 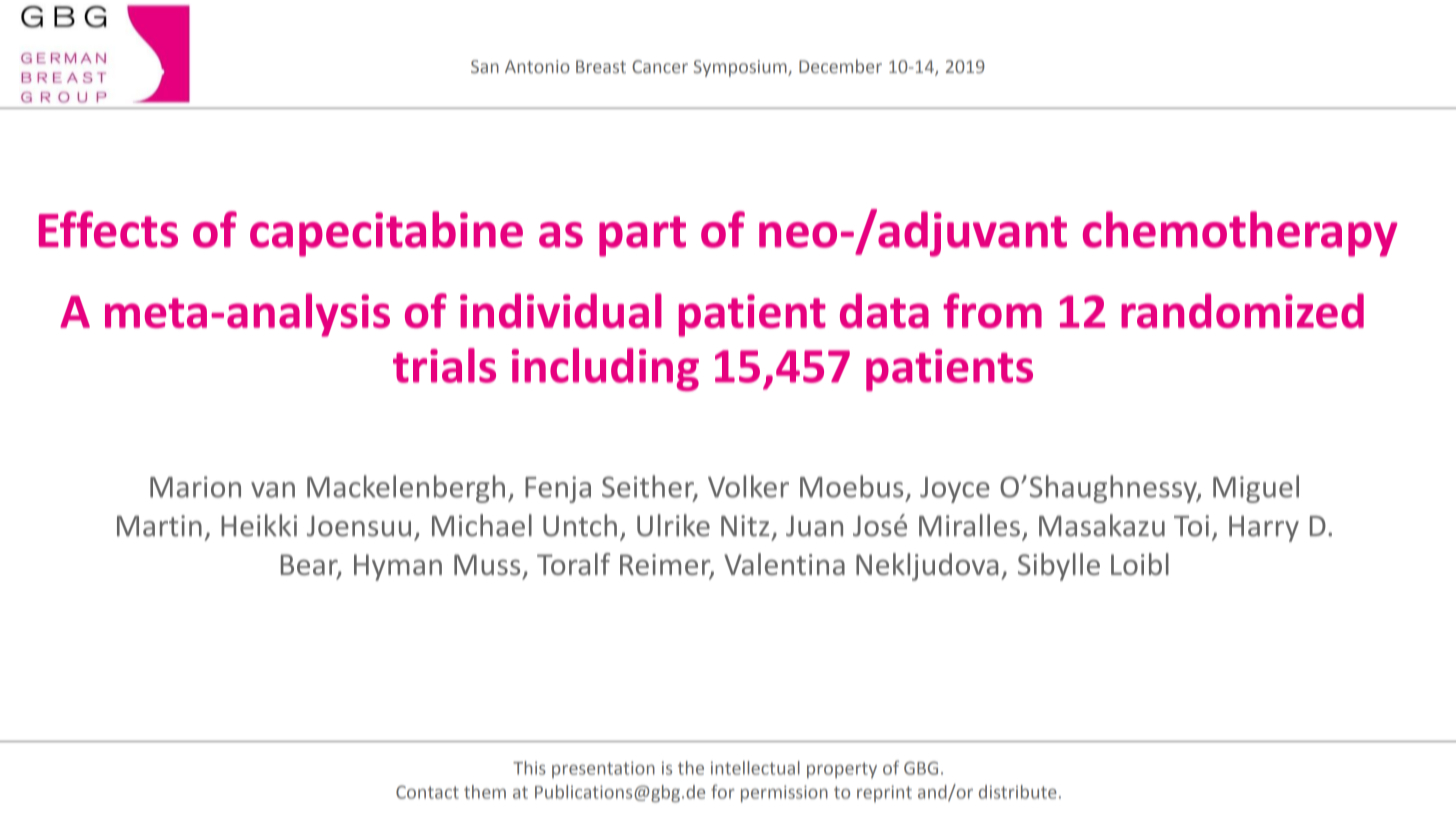 What do you see at coordinates (1140, 564) in the screenshot?
I see `Loibl` at bounding box center [1140, 564].
